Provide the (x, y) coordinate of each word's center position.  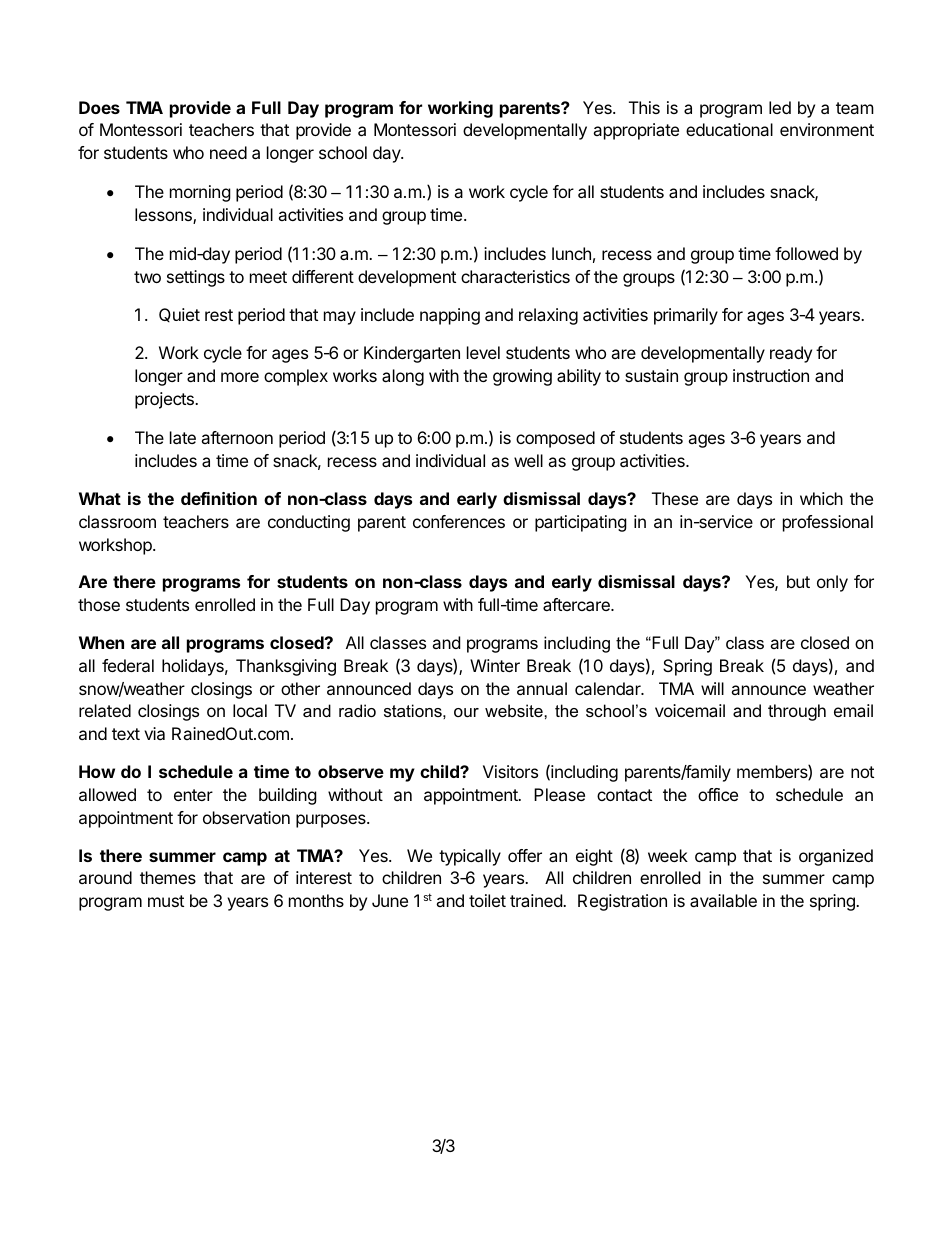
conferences (459, 521)
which (821, 498)
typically (470, 857)
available (723, 900)
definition (219, 498)
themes (168, 877)
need (228, 152)
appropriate (636, 131)
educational (729, 129)
